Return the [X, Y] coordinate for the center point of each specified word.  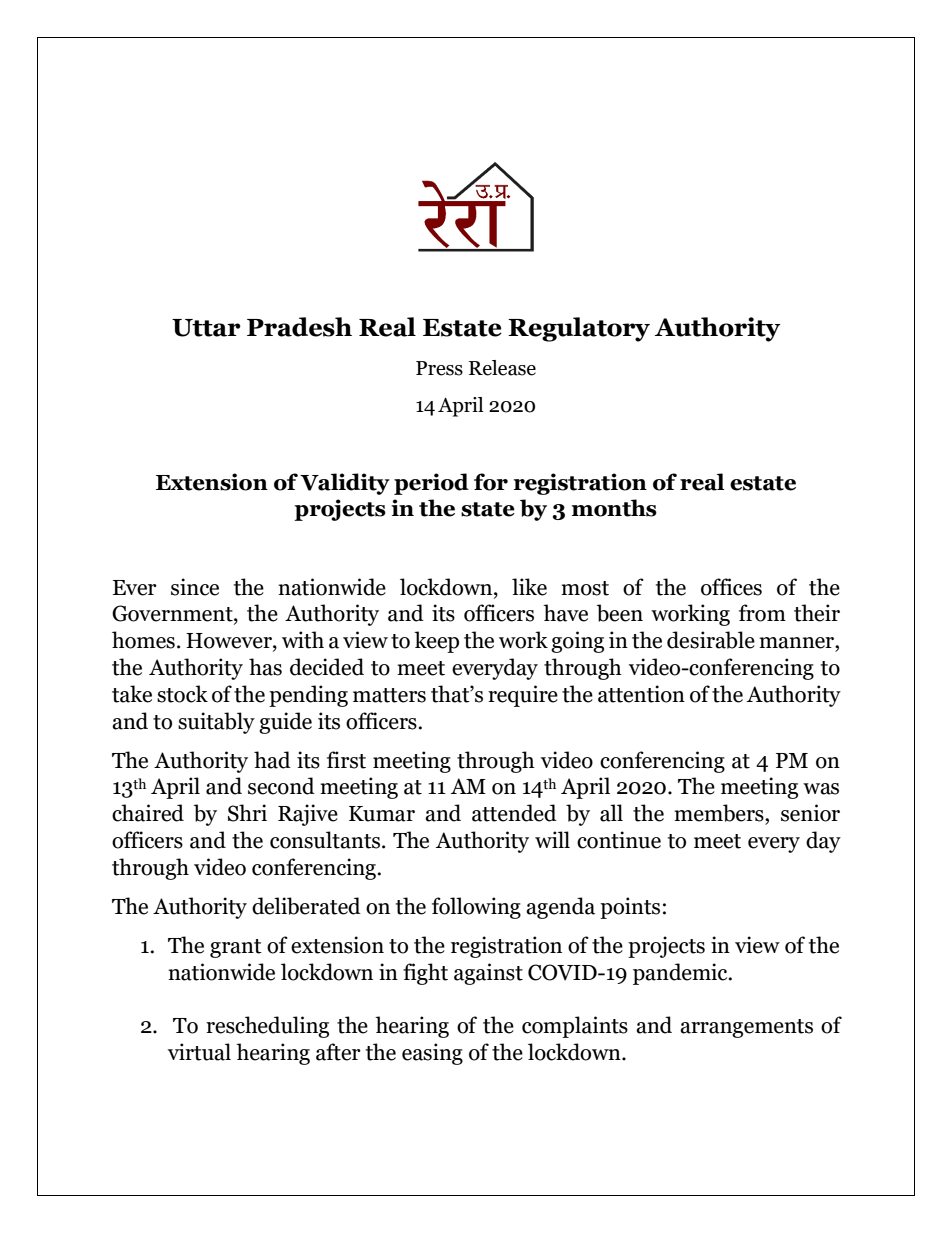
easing [432, 1054]
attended [514, 813]
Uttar [206, 328]
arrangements [746, 1028]
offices [731, 587]
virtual [199, 1052]
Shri [247, 813]
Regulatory [579, 329]
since [195, 587]
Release [502, 368]
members [720, 813]
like [529, 587]
